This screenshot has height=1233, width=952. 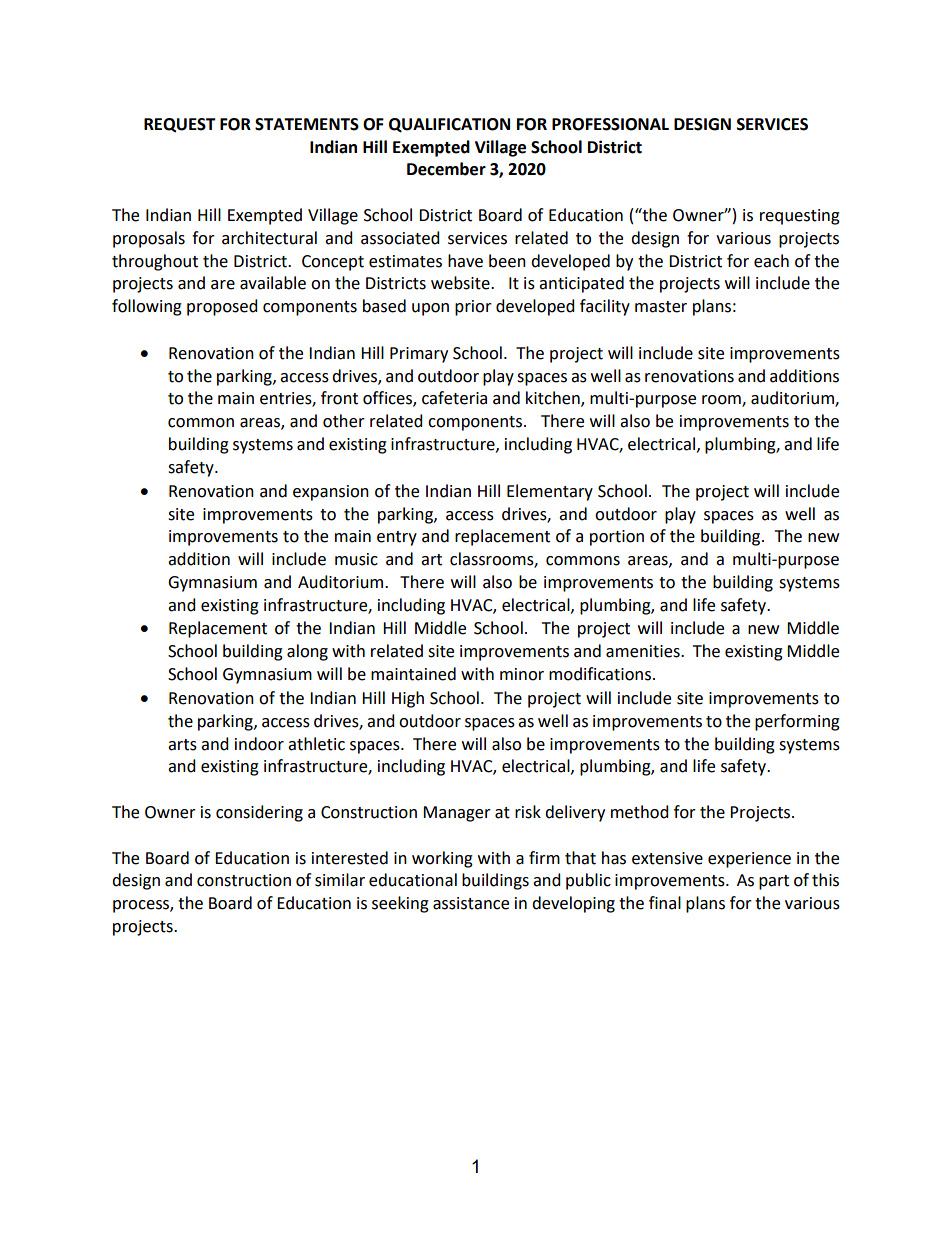 What do you see at coordinates (471, 903) in the screenshot?
I see `assistance` at bounding box center [471, 903].
